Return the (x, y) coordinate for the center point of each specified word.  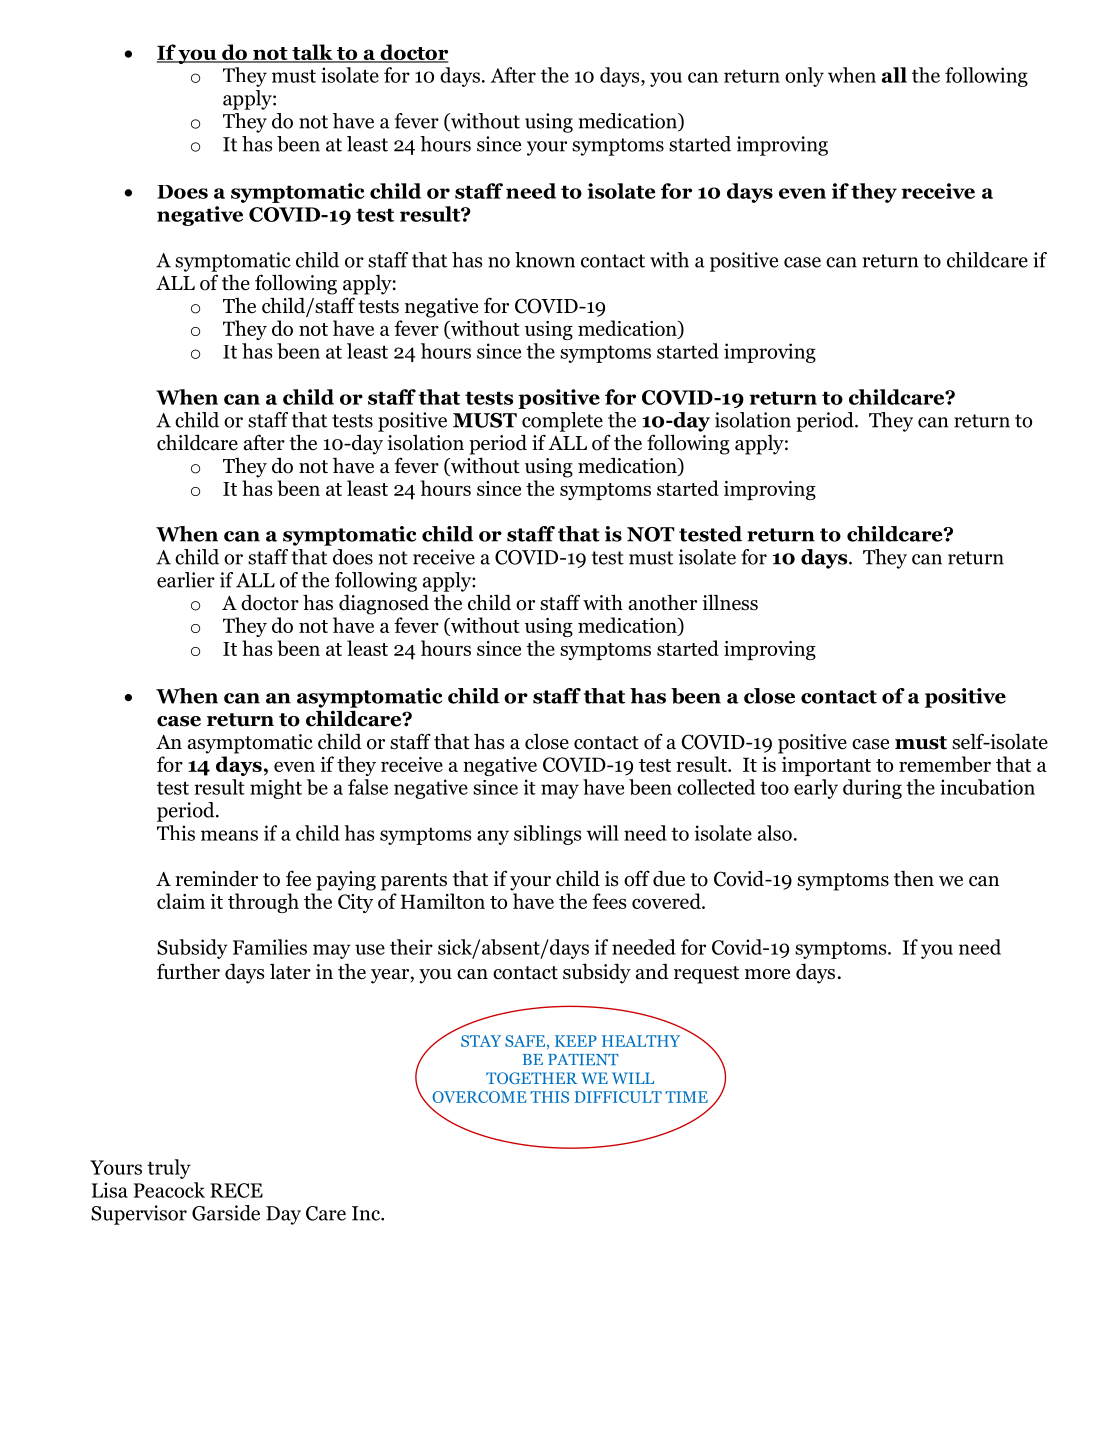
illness (730, 602)
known (545, 260)
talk (312, 53)
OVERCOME (479, 1097)
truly (169, 1169)
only (804, 77)
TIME (686, 1097)
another (663, 602)
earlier (186, 580)
